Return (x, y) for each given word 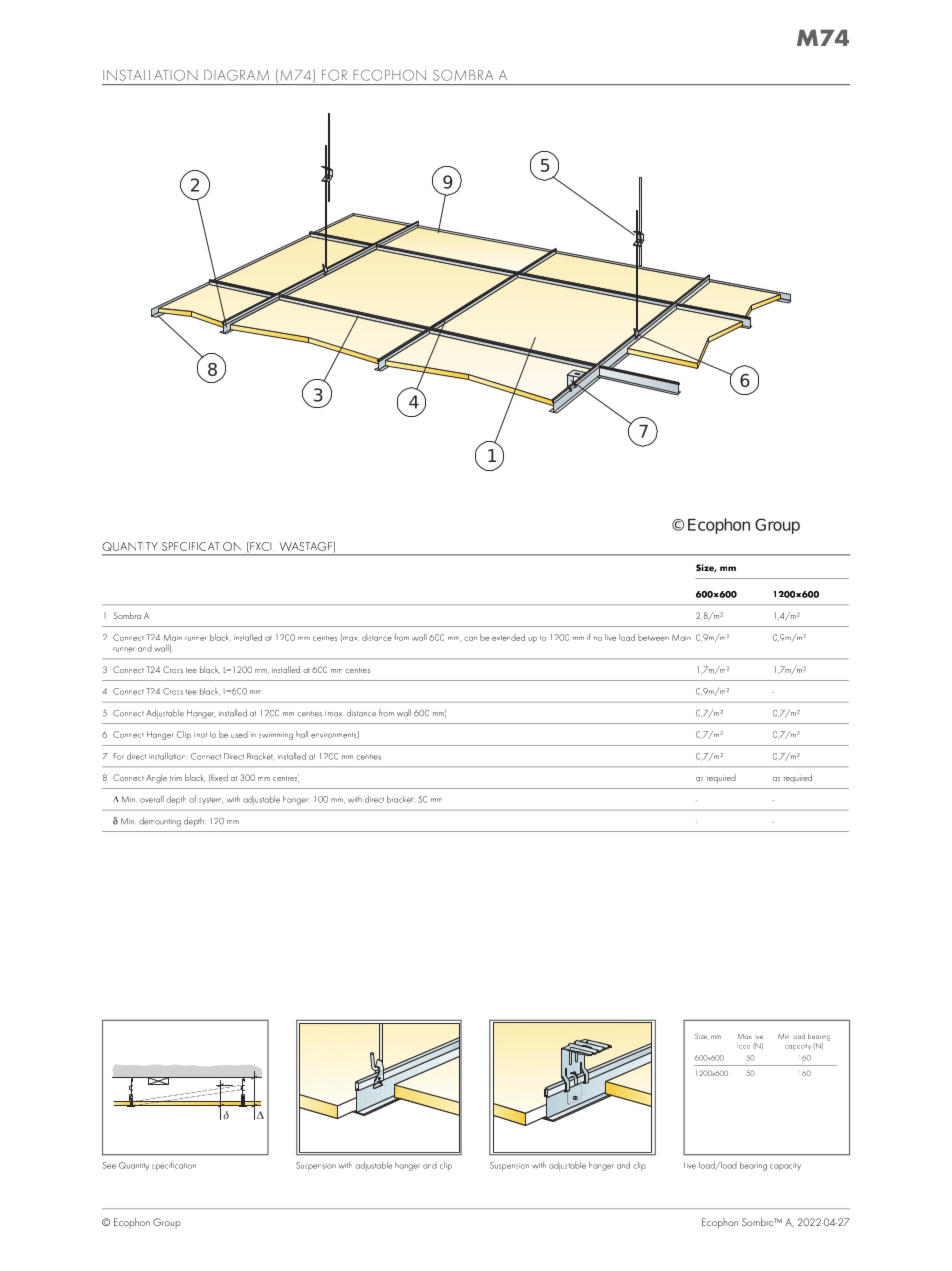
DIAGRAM (236, 75)
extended (508, 637)
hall (302, 734)
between (653, 637)
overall (152, 799)
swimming (276, 736)
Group (167, 1223)
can (470, 638)
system (211, 801)
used (239, 734)
